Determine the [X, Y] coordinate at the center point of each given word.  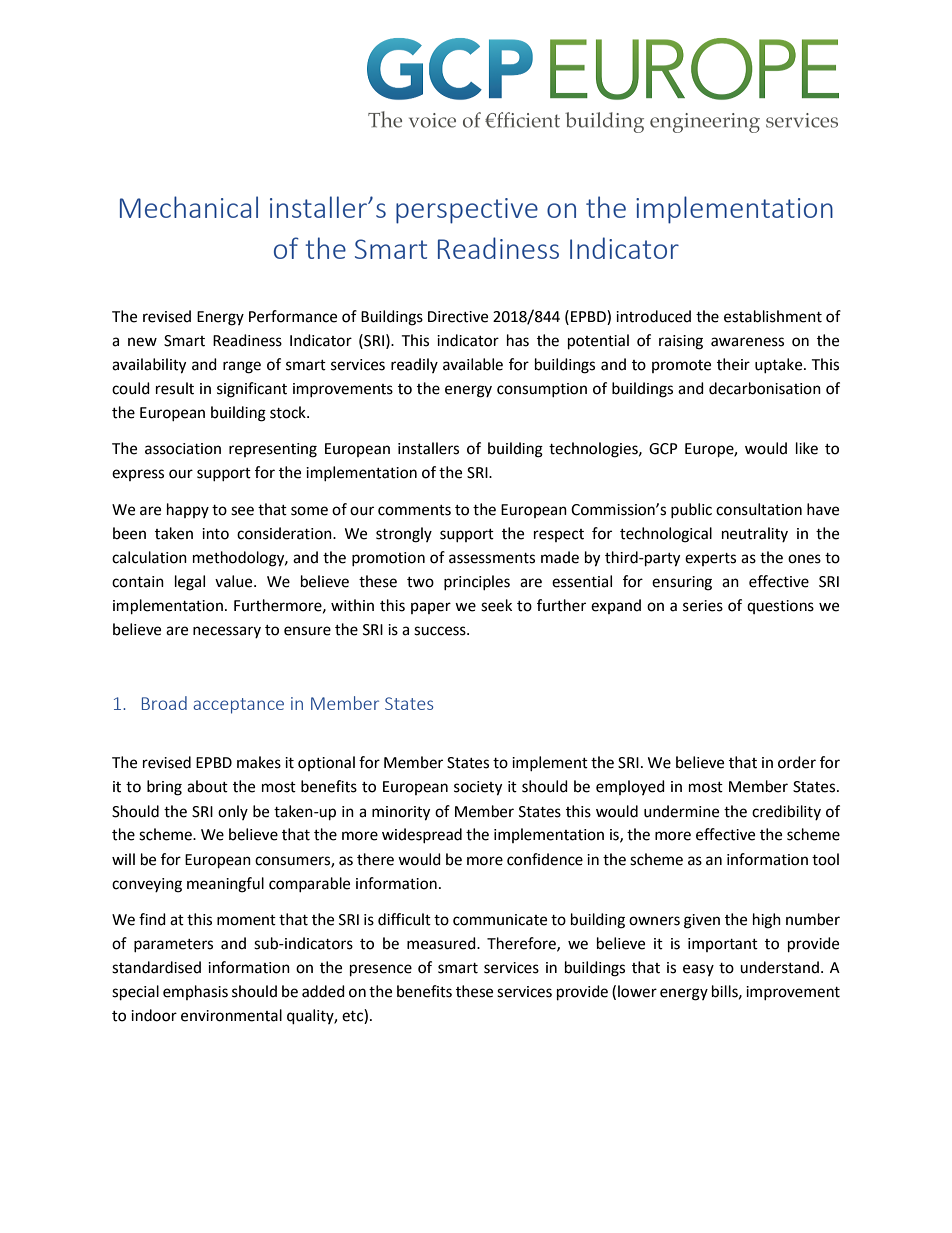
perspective [467, 211]
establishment [773, 316]
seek [496, 605]
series [703, 606]
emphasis [195, 992]
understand [779, 967]
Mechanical [189, 207]
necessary [227, 632]
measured [442, 943]
